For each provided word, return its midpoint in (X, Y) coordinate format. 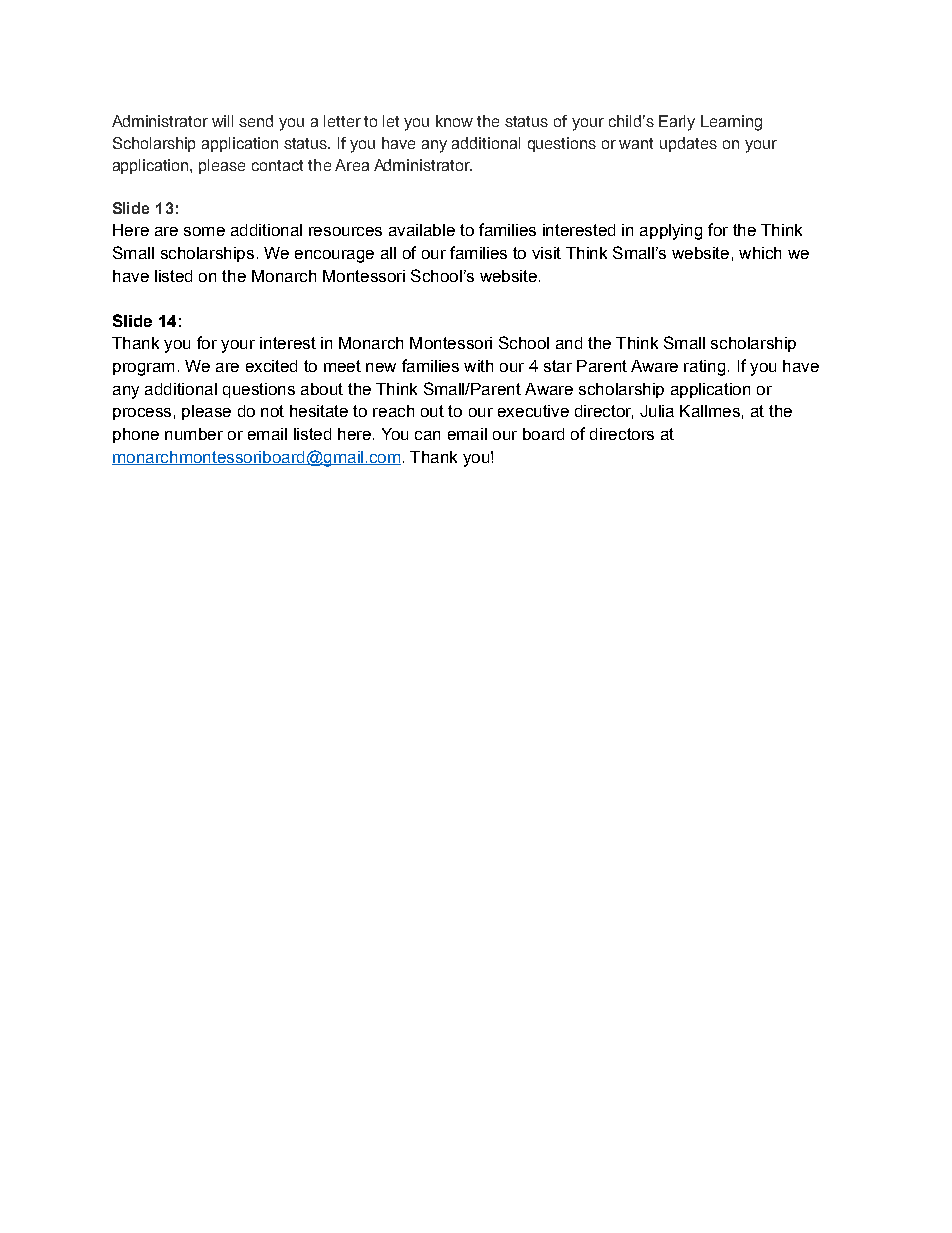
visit (546, 253)
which (760, 253)
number (194, 434)
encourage (334, 256)
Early (677, 123)
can (427, 435)
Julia (657, 411)
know (454, 121)
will (222, 121)
